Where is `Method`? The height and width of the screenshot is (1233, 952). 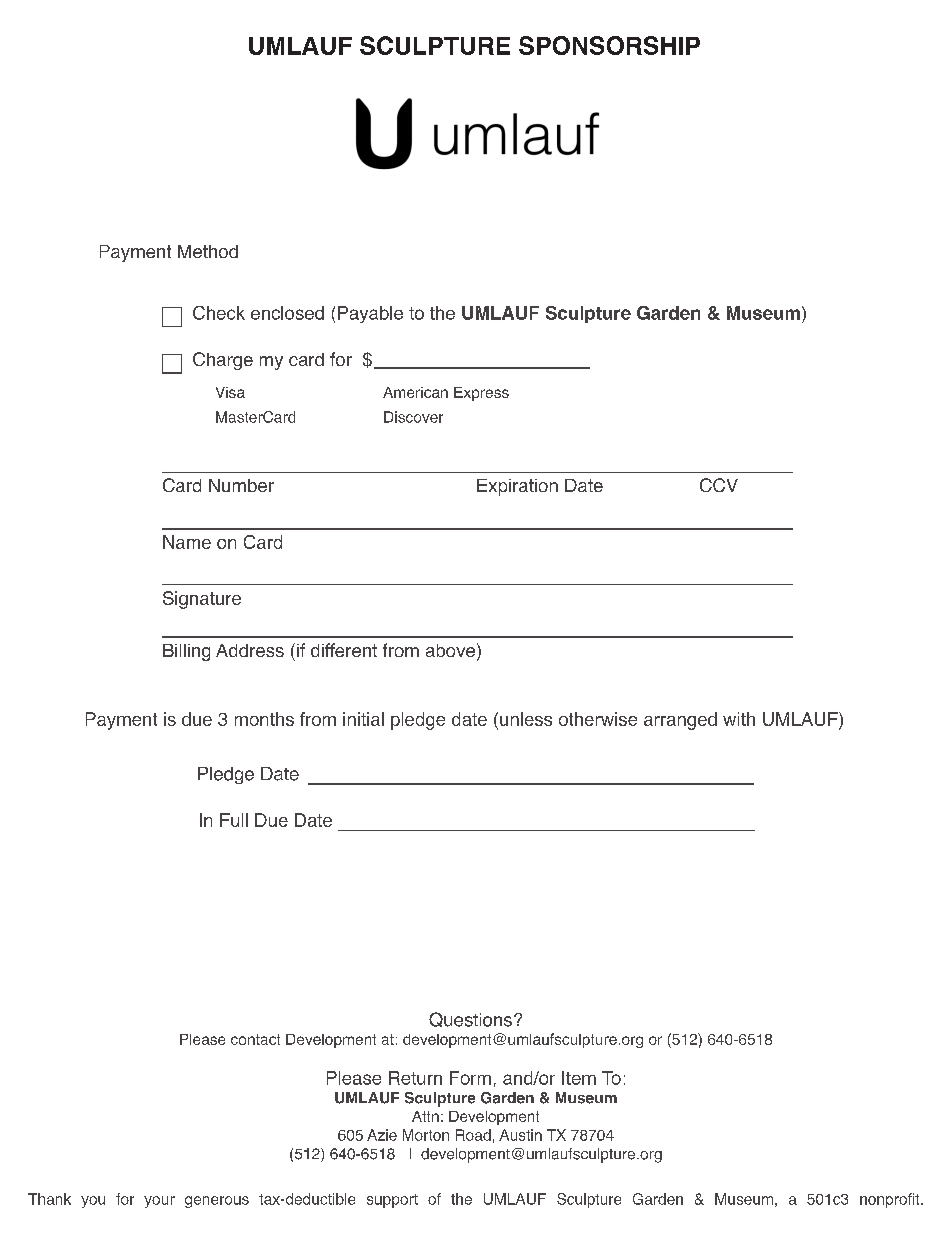
Method is located at coordinates (208, 251).
